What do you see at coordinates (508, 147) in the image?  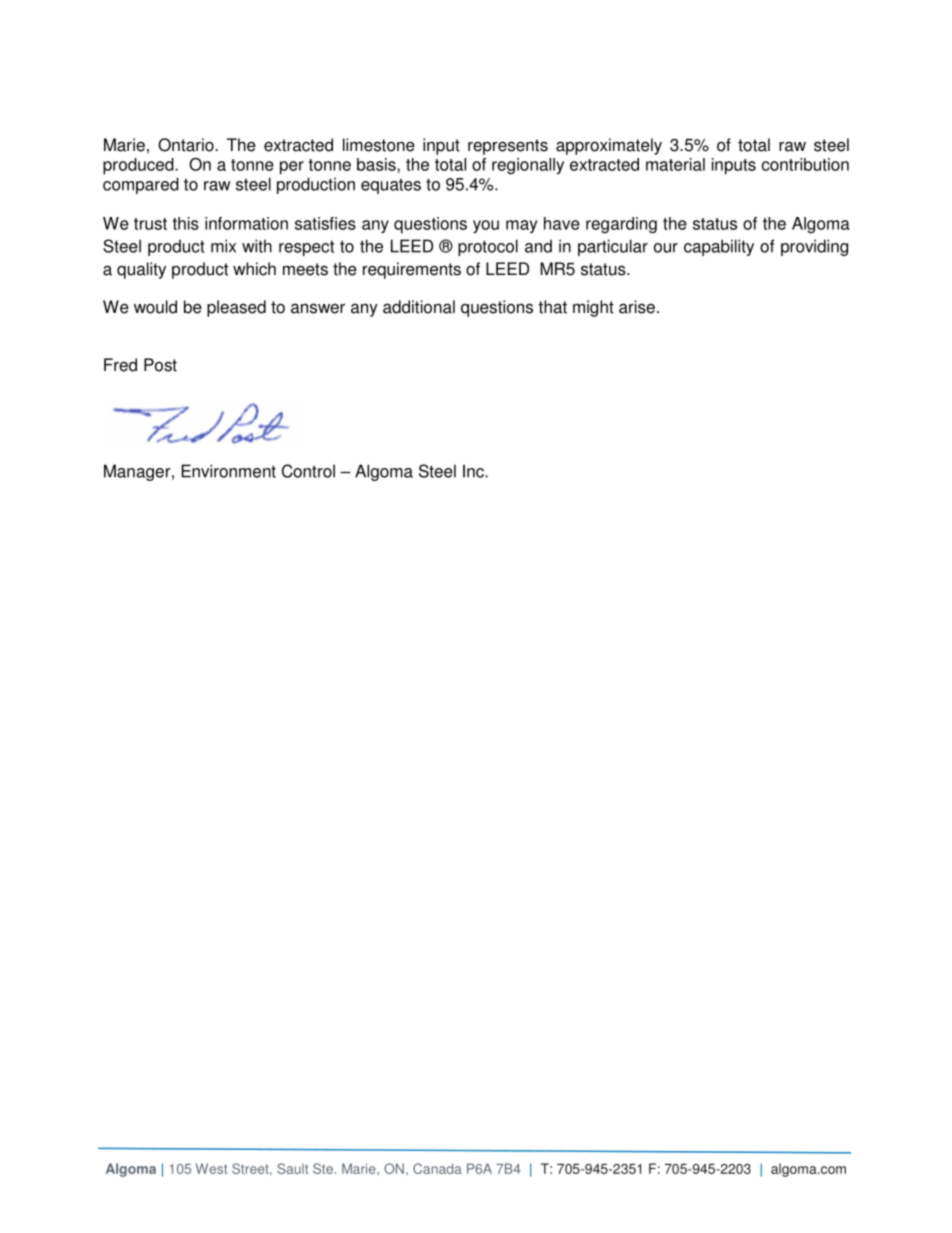 I see `represents` at bounding box center [508, 147].
